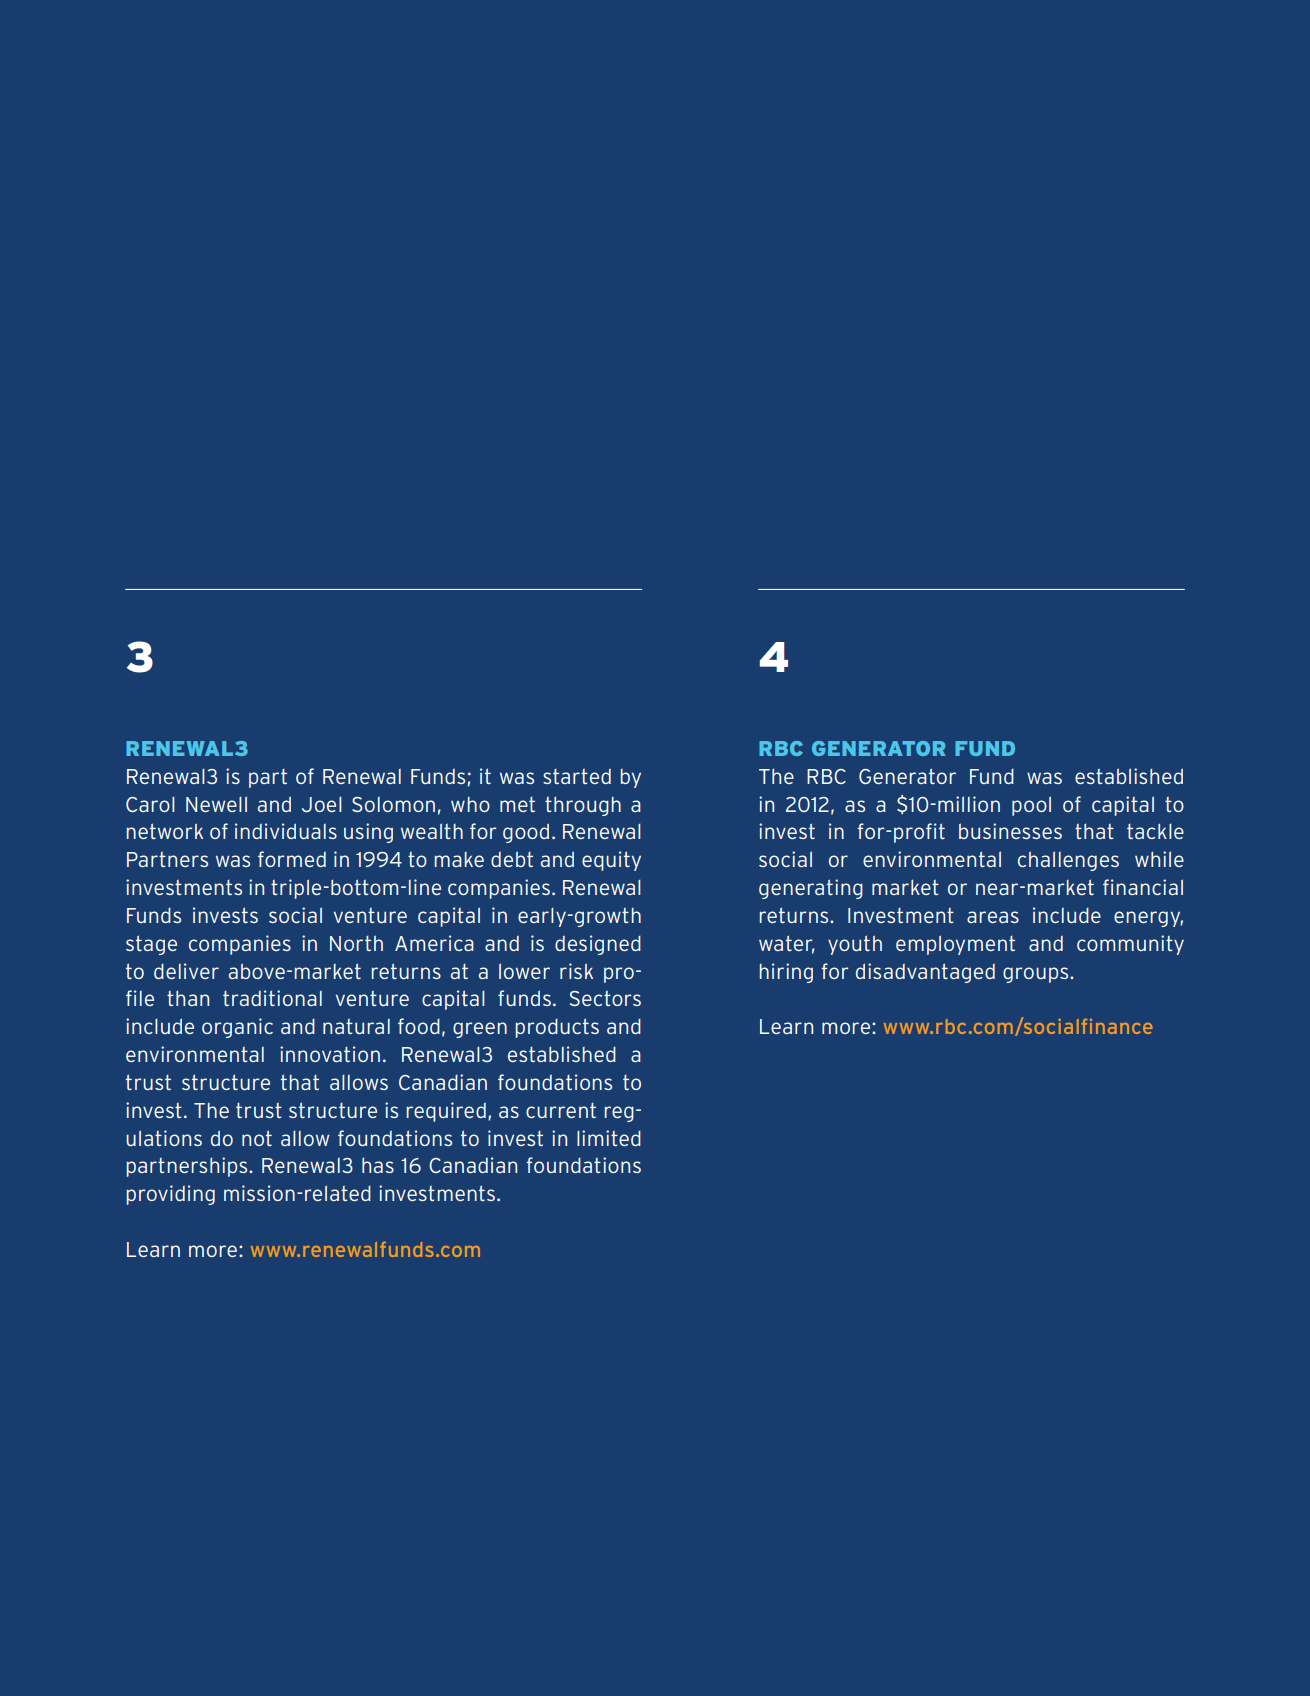  Describe the element at coordinates (330, 1054) in the page. I see `innovation` at that location.
